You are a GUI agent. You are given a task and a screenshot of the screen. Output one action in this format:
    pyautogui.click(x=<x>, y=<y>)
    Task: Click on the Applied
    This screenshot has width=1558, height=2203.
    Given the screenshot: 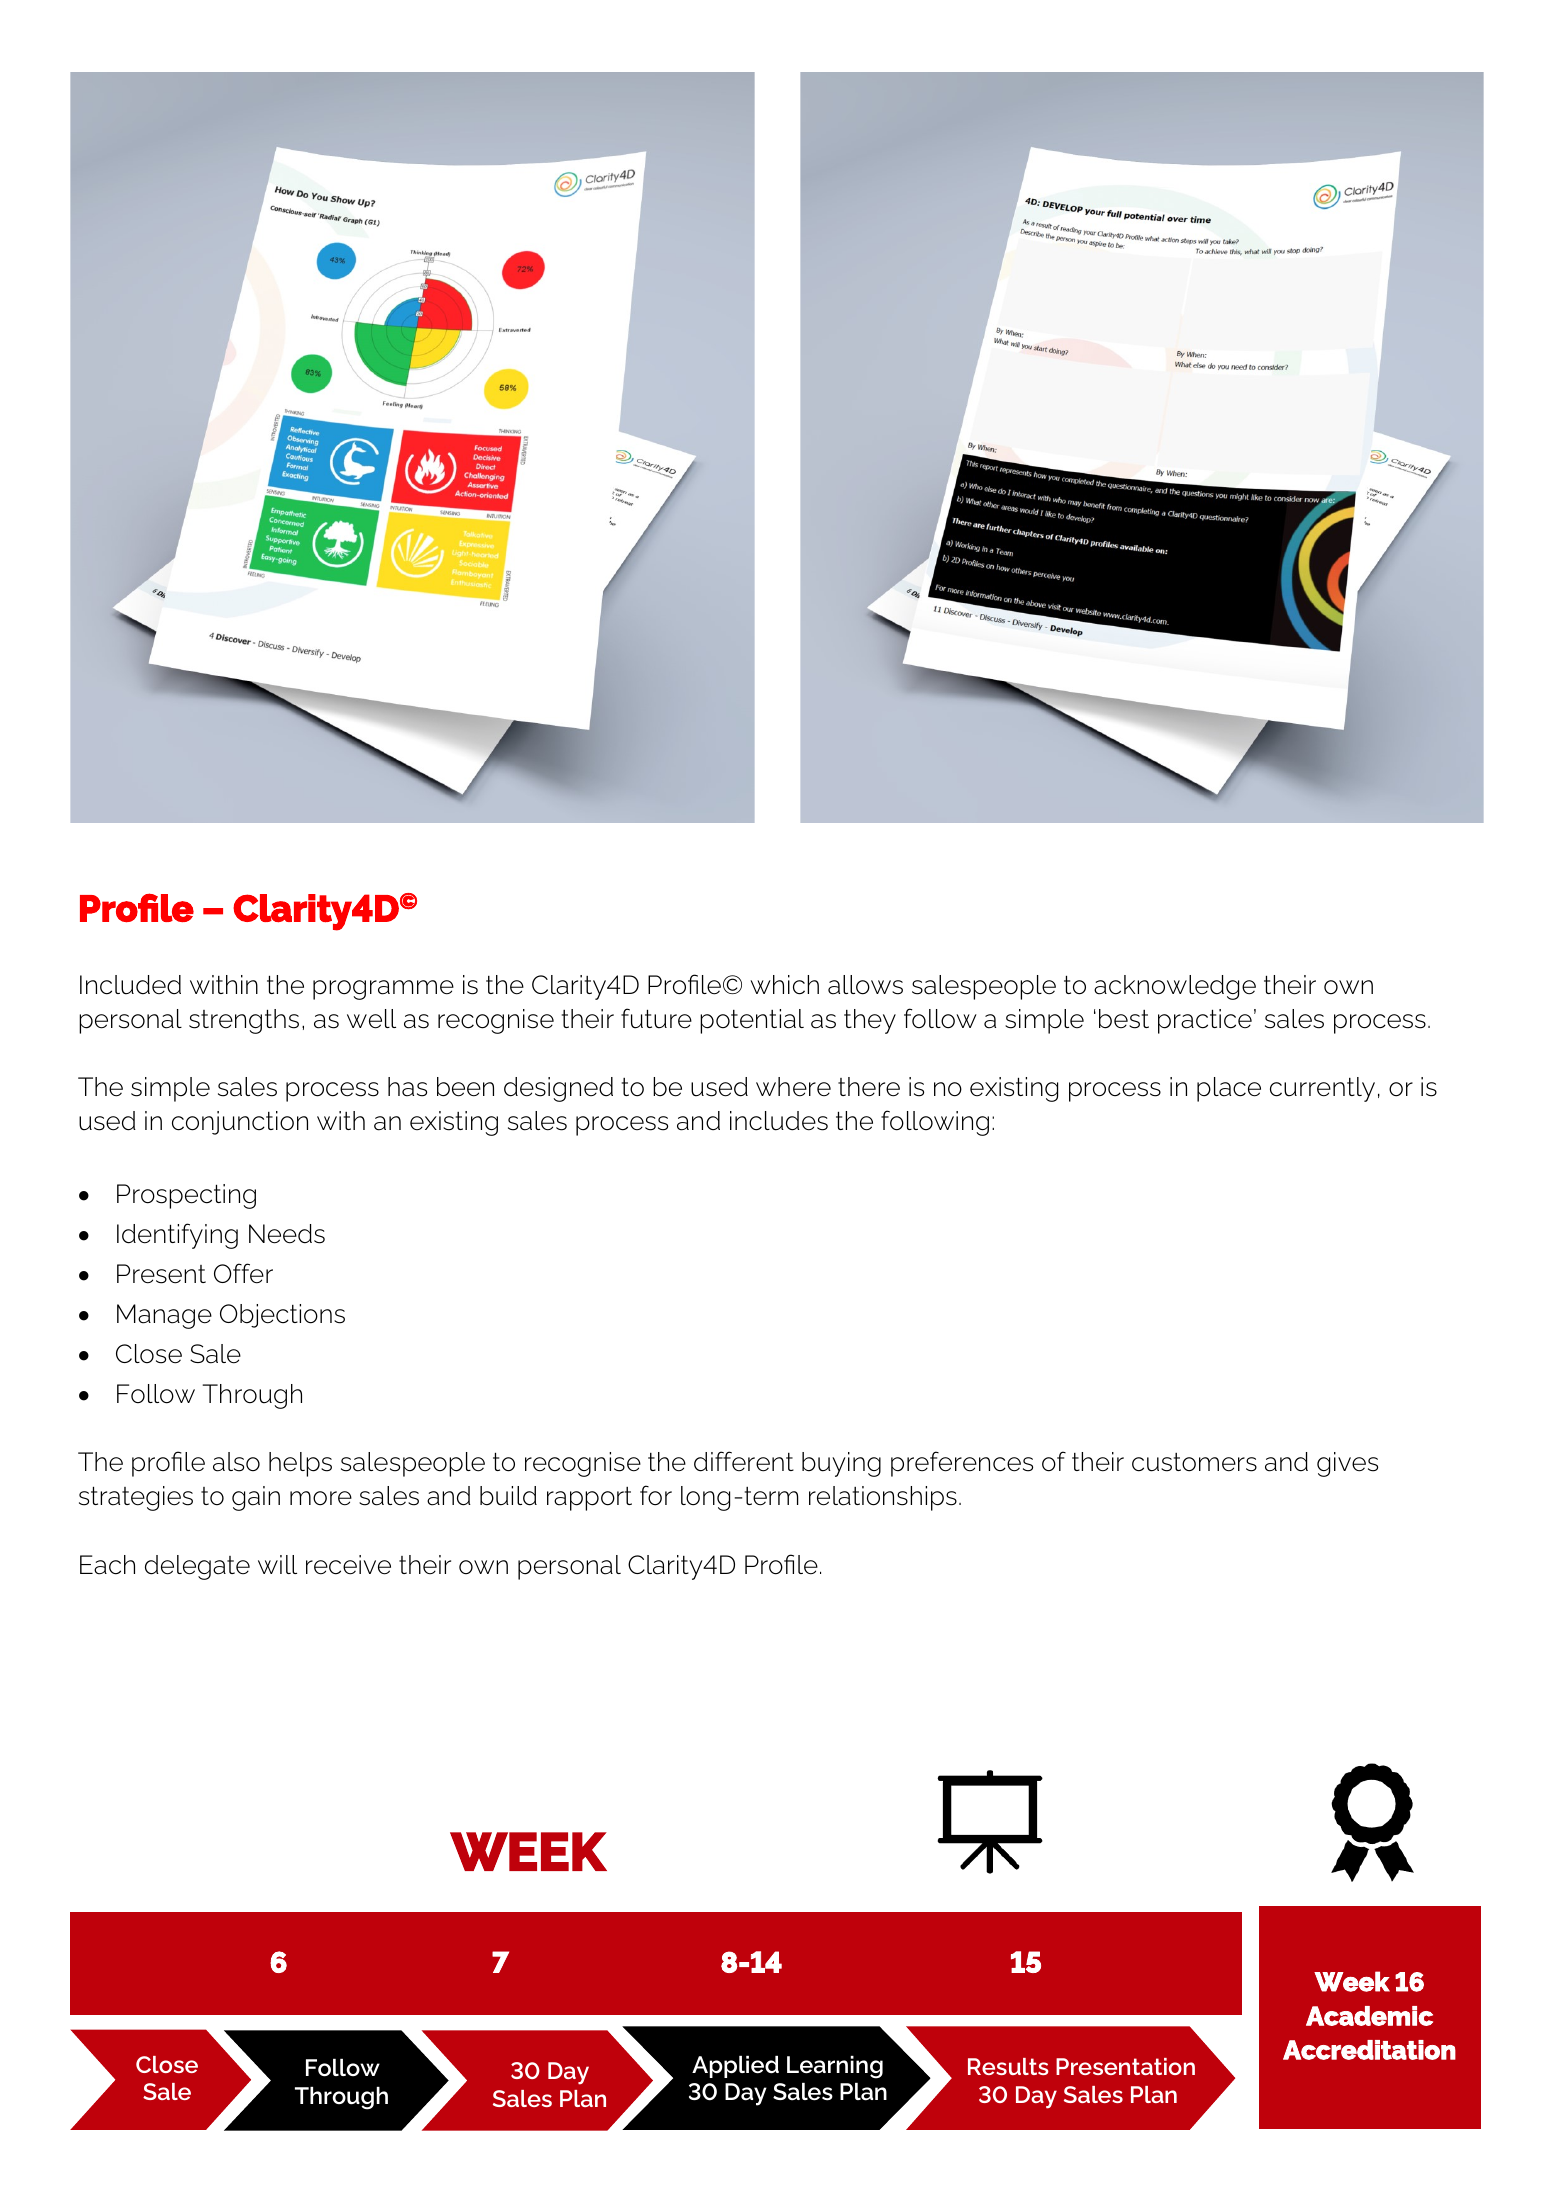 What is the action you would take?
    pyautogui.click(x=735, y=2067)
